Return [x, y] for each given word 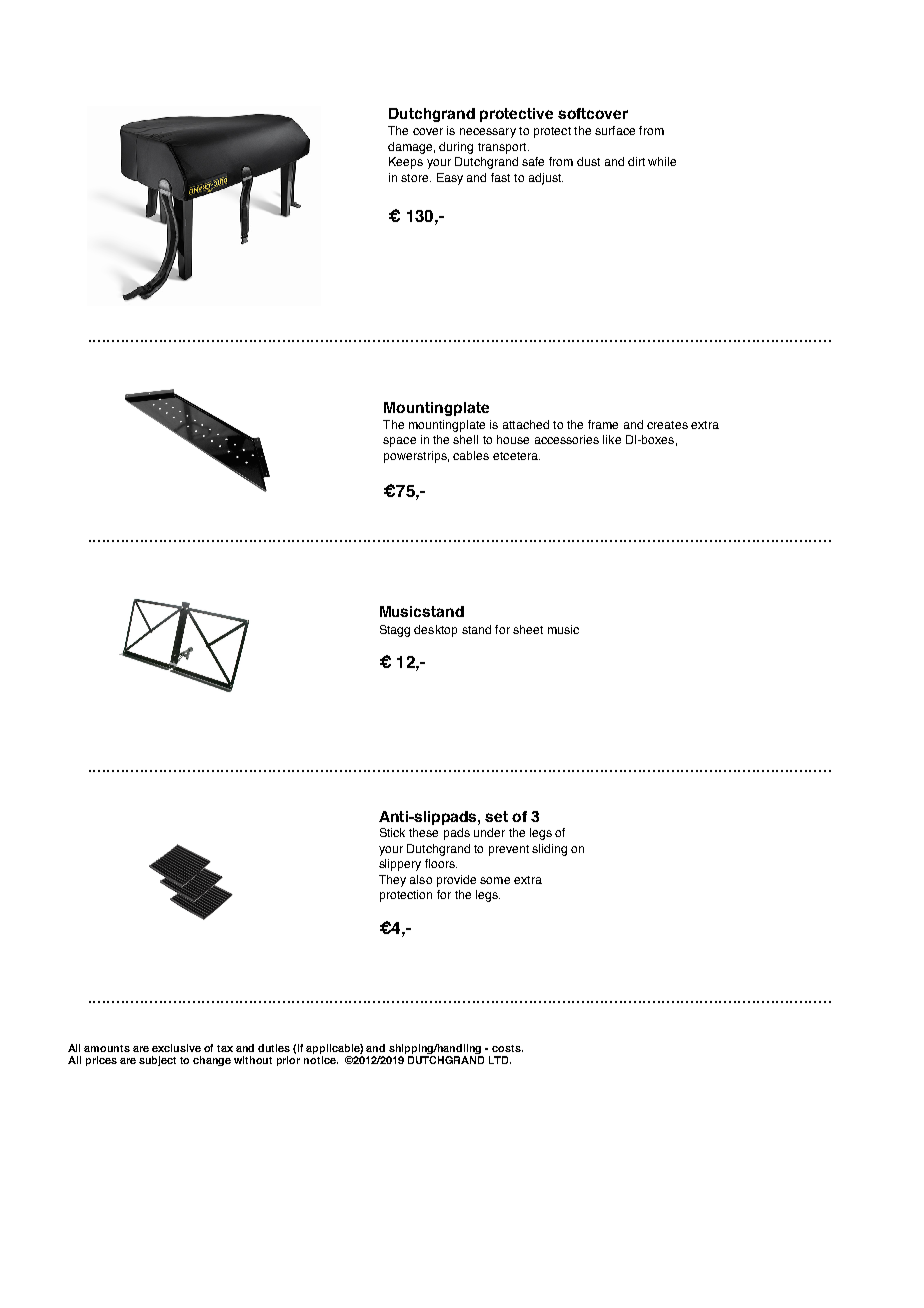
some [495, 880]
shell [465, 439]
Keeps [406, 163]
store [416, 178]
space [399, 442]
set [496, 816]
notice [321, 1060]
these [423, 832]
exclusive [176, 1048]
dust [588, 161]
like [612, 439]
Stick [392, 832]
